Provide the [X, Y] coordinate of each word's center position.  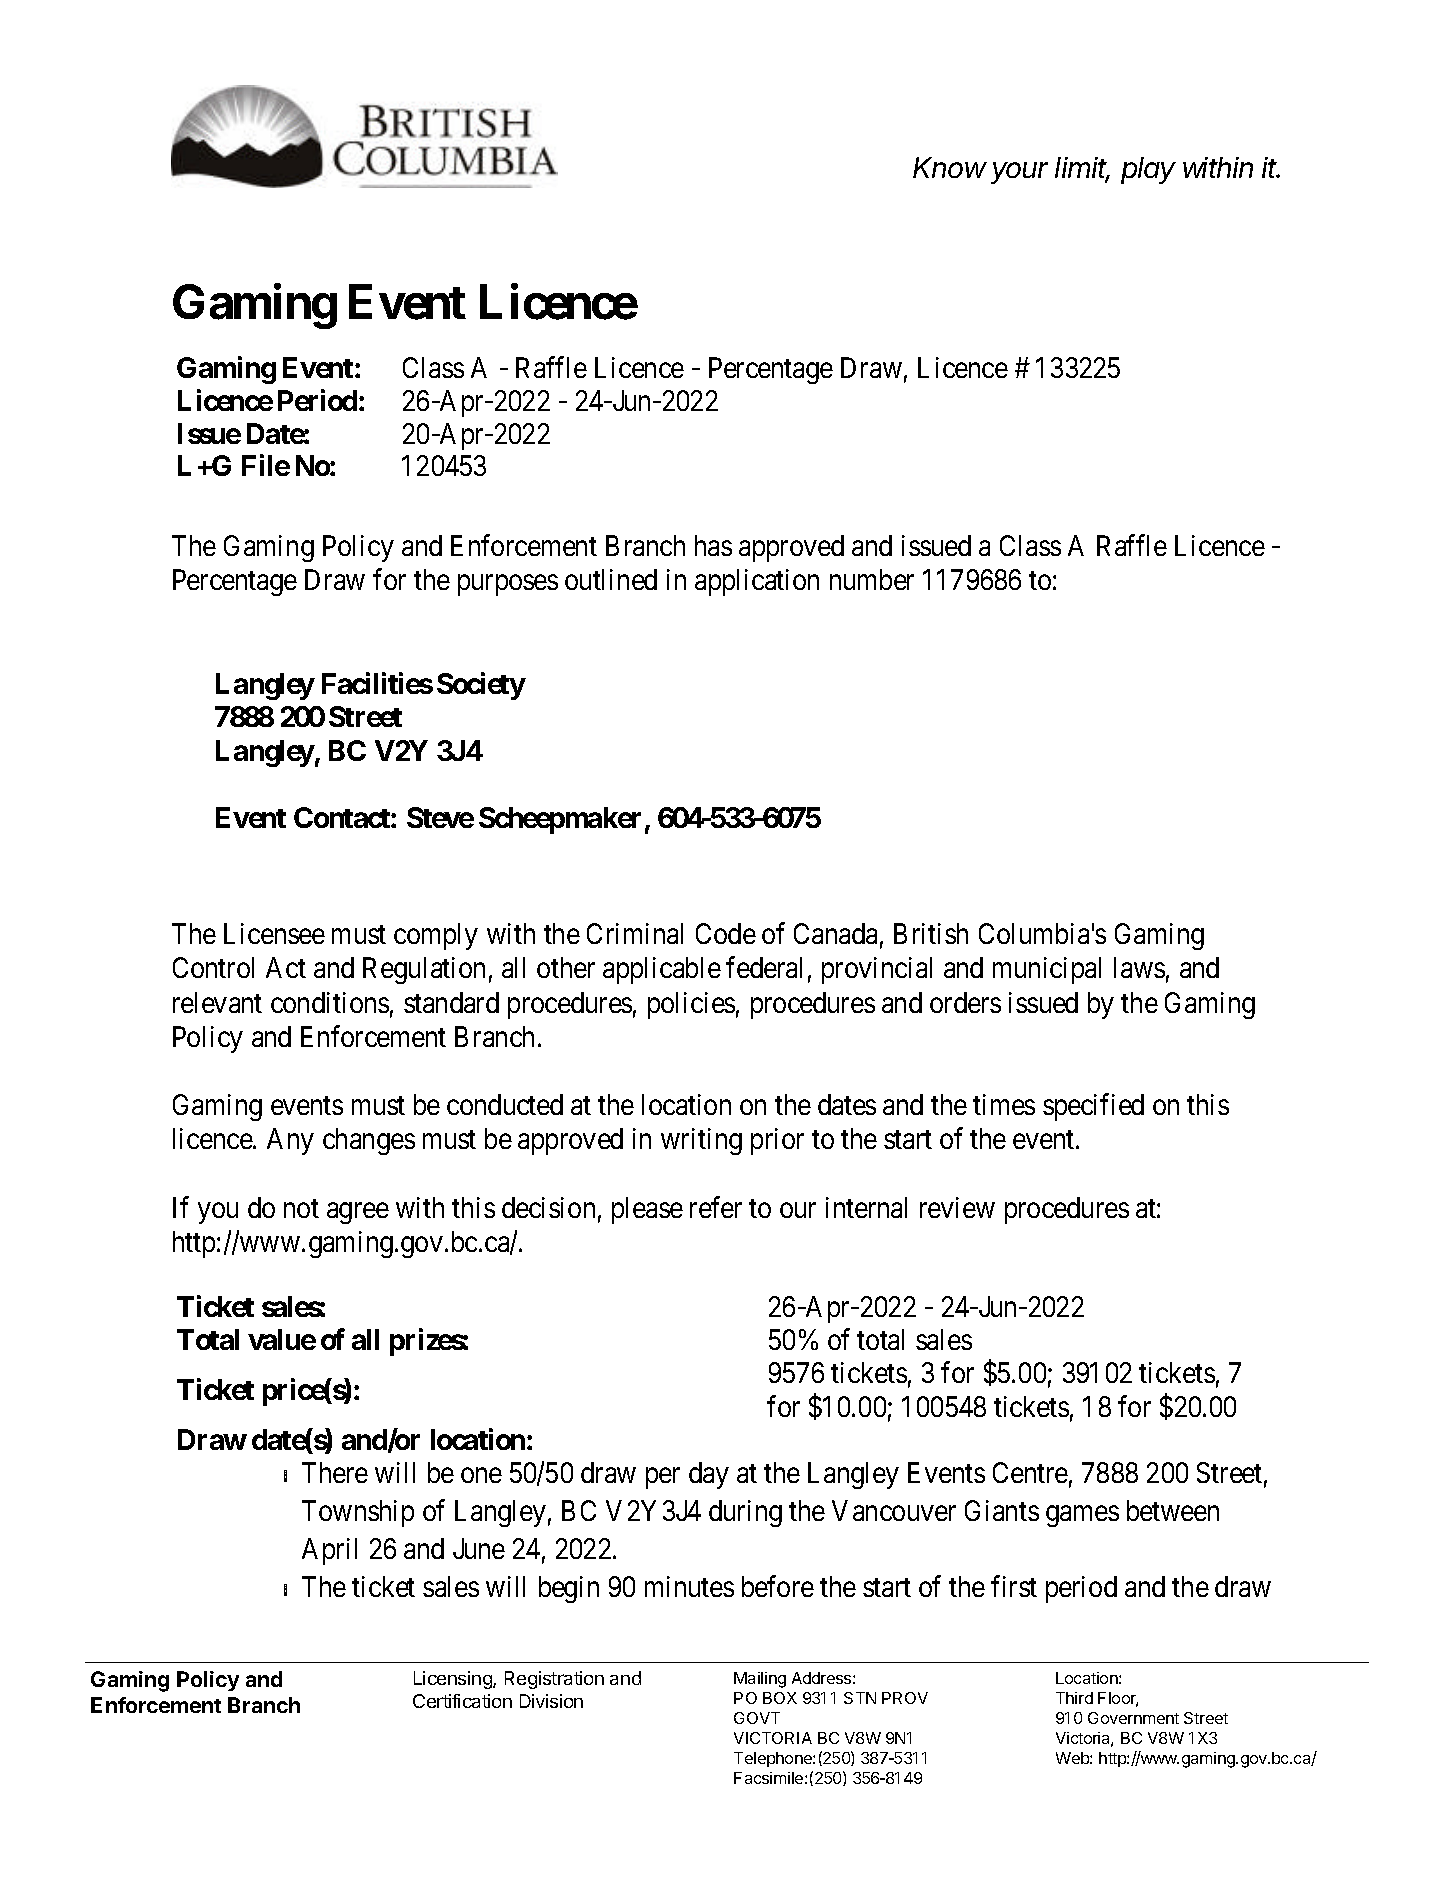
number [872, 579]
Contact [343, 817]
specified [1093, 1107]
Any [290, 1141]
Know [950, 167]
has [713, 545]
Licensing [454, 1680]
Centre [1030, 1472]
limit [1082, 169]
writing [701, 1141]
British [931, 933]
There [335, 1472]
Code [726, 933]
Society [481, 686]
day [709, 1475]
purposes [508, 585]
